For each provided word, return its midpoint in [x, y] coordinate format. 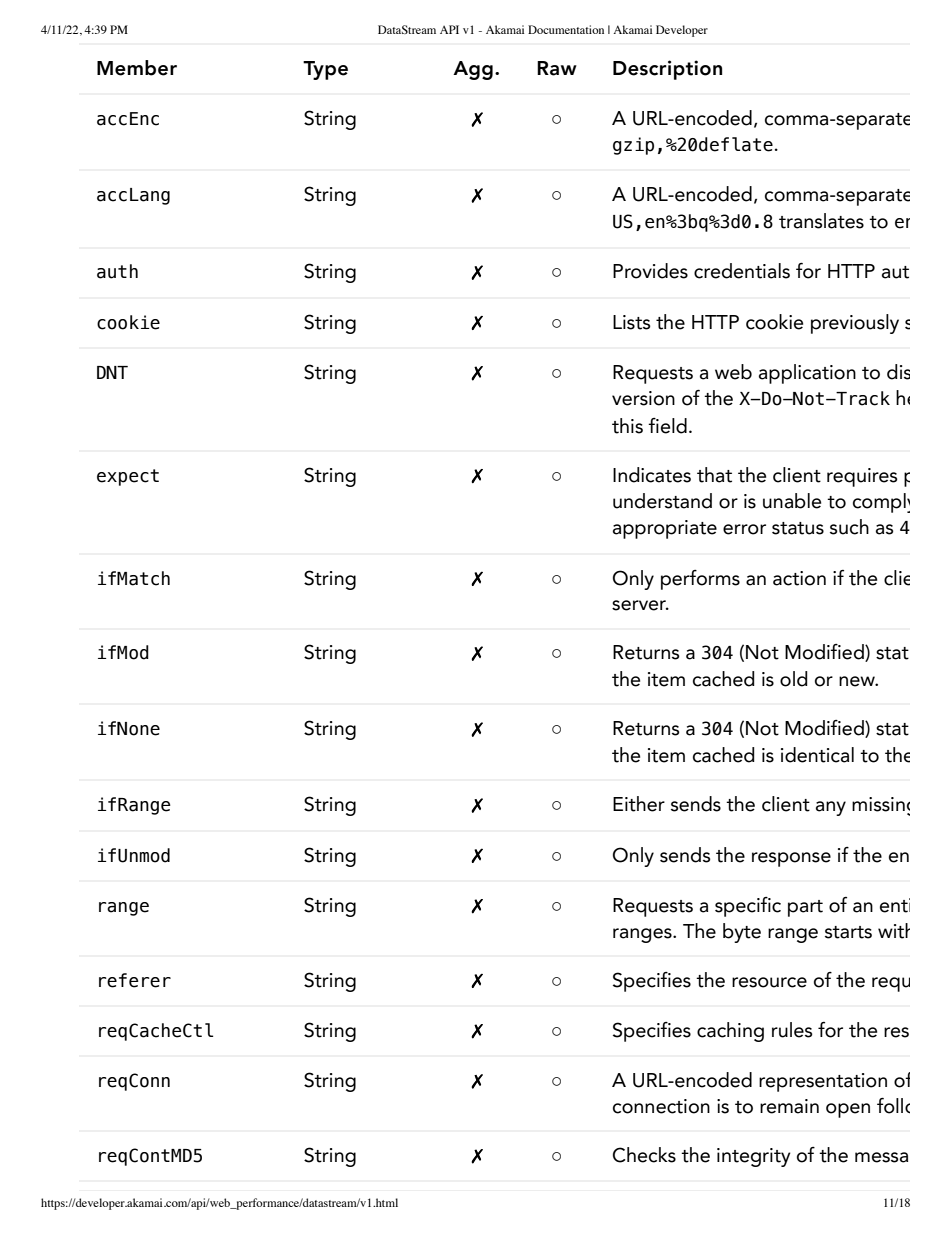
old [794, 679]
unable [792, 501]
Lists [632, 322]
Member [137, 68]
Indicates [652, 475]
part [805, 908]
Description [667, 70]
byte [742, 933]
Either [639, 804]
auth [117, 271]
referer [135, 980]
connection [661, 1106]
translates [821, 221]
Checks [644, 1155]
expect [128, 477]
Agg [473, 70]
